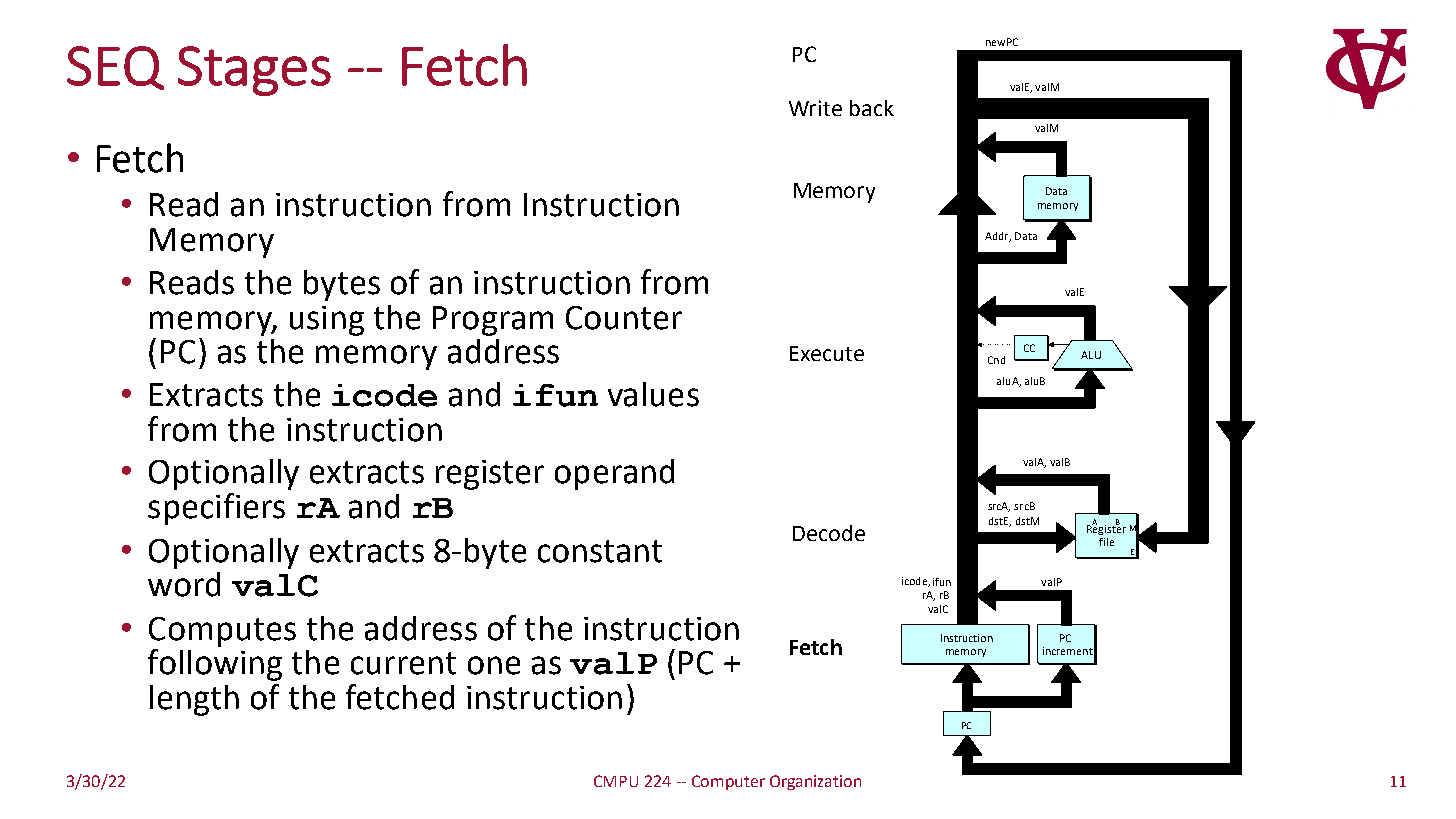 Image resolution: width=1456 pixels, height=819 pixels. What do you see at coordinates (872, 108) in the screenshot?
I see `back` at bounding box center [872, 108].
